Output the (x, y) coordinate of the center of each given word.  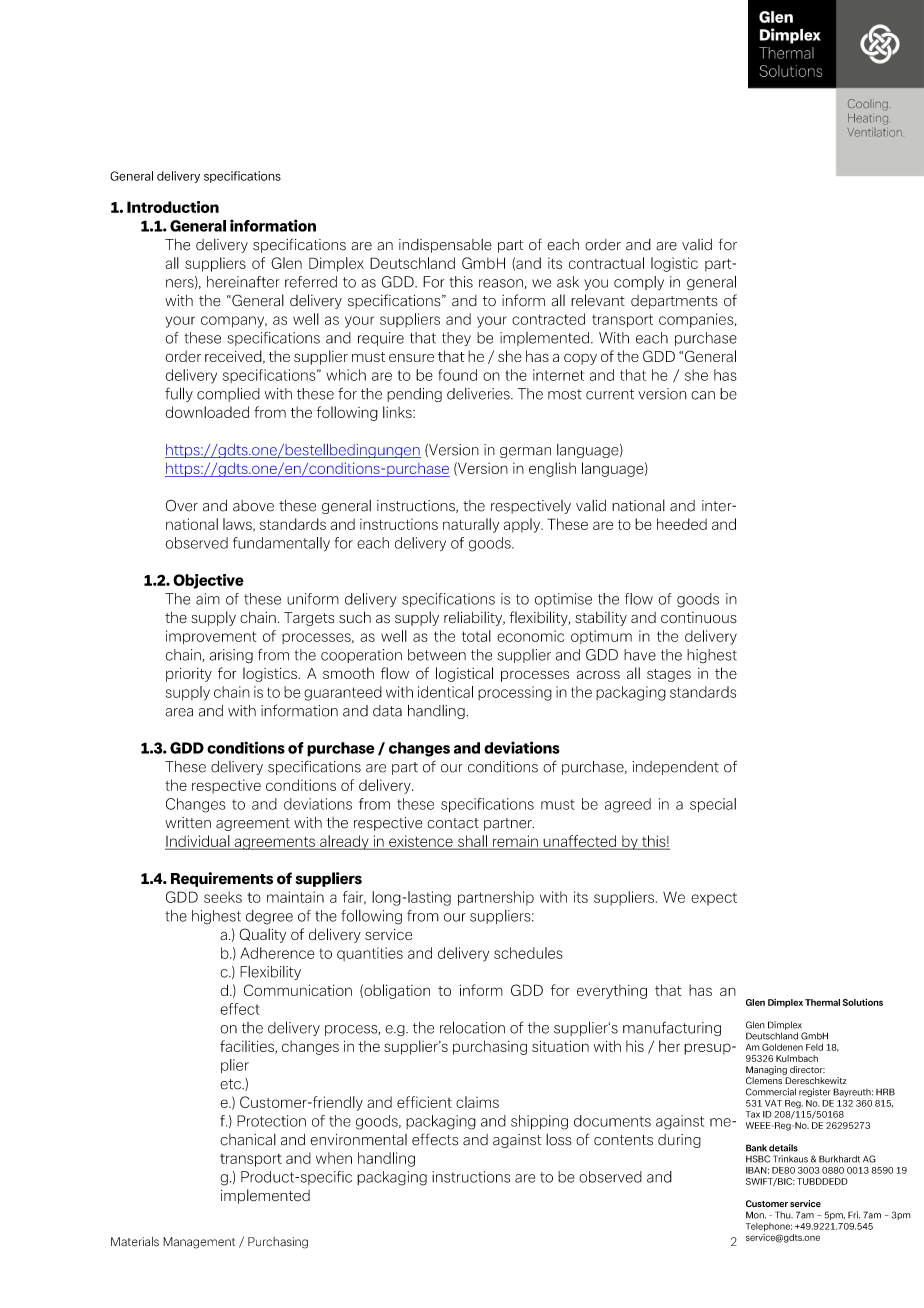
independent (675, 768)
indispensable (445, 246)
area (179, 712)
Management (199, 1243)
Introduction (173, 207)
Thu (784, 1215)
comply (639, 283)
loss (558, 1140)
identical (445, 692)
